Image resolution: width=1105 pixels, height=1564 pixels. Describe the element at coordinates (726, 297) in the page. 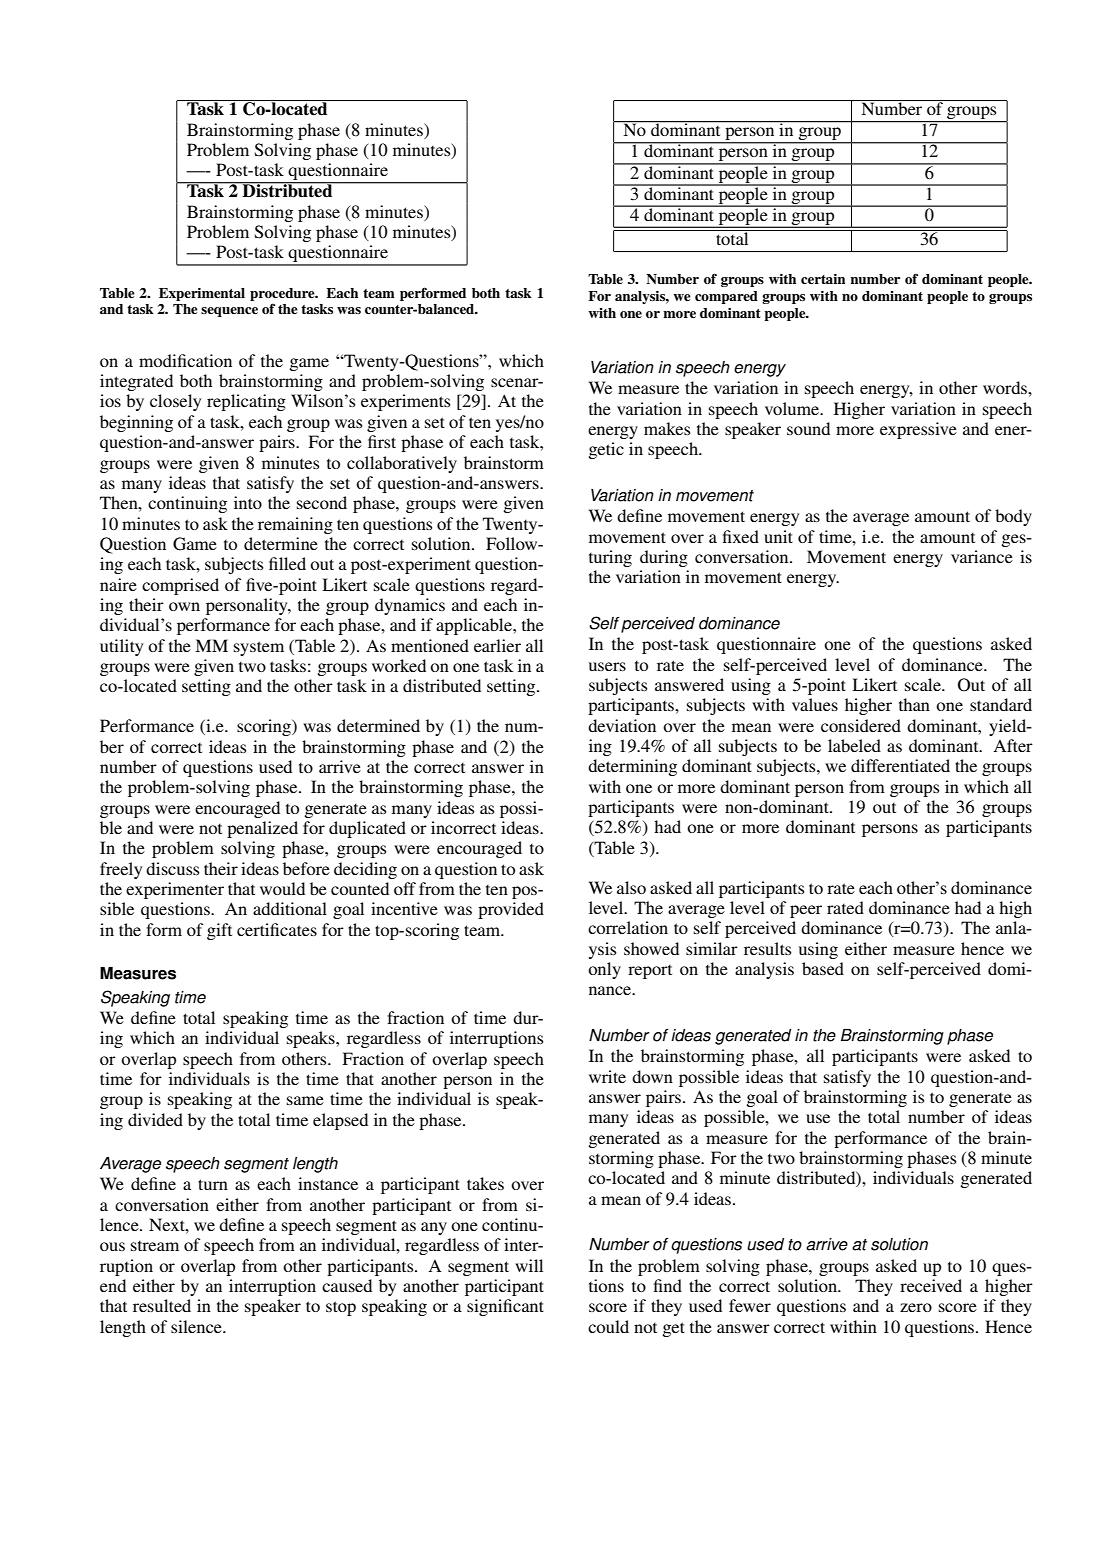

I see `compared` at that location.
